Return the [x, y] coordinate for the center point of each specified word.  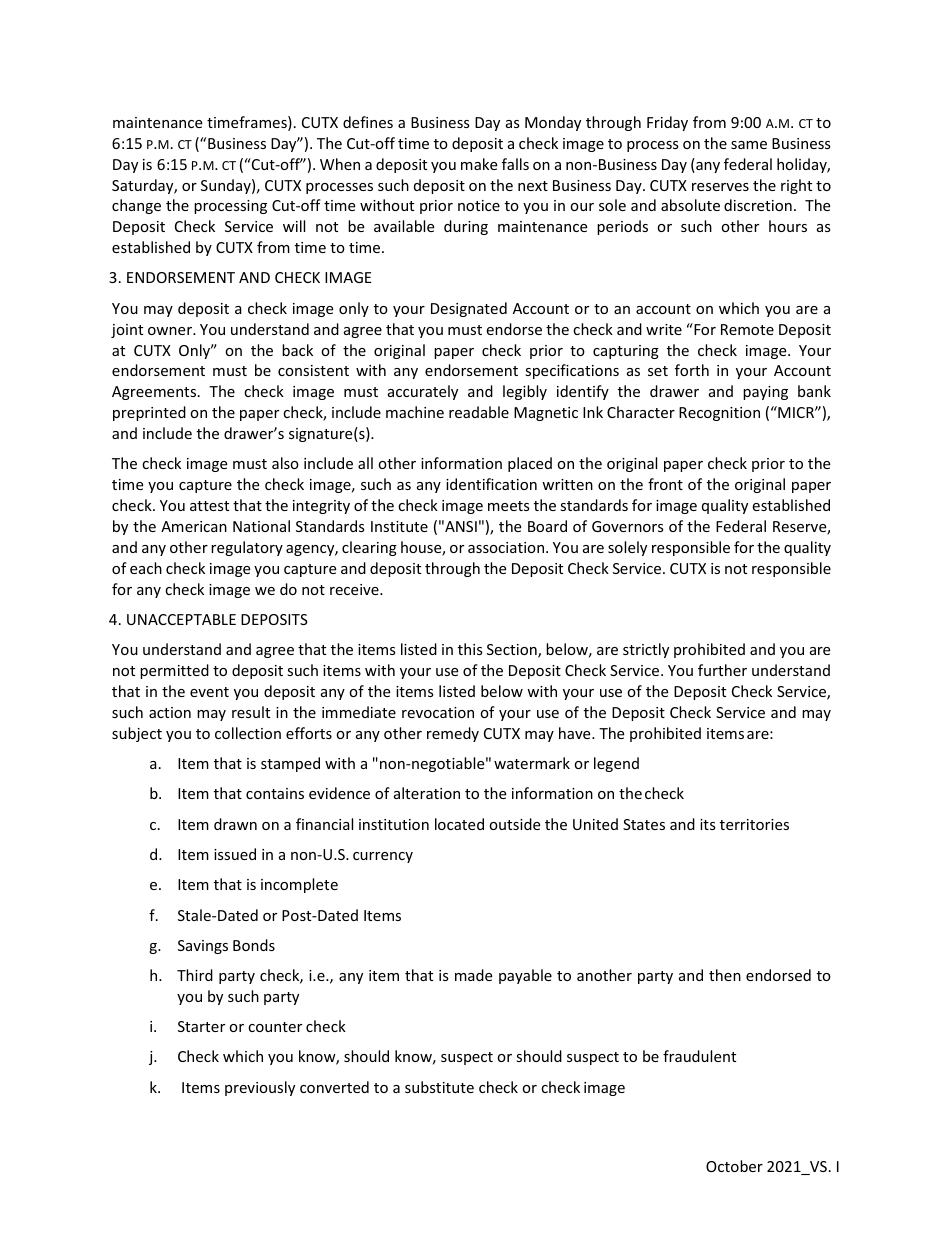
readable [479, 412]
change [136, 206]
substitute [439, 1087]
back [297, 350]
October [734, 1166]
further [722, 670]
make [479, 164]
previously [260, 1088]
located [459, 824]
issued [235, 854]
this [470, 649]
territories [754, 824]
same [749, 145]
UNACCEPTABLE [181, 619]
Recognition [719, 414]
